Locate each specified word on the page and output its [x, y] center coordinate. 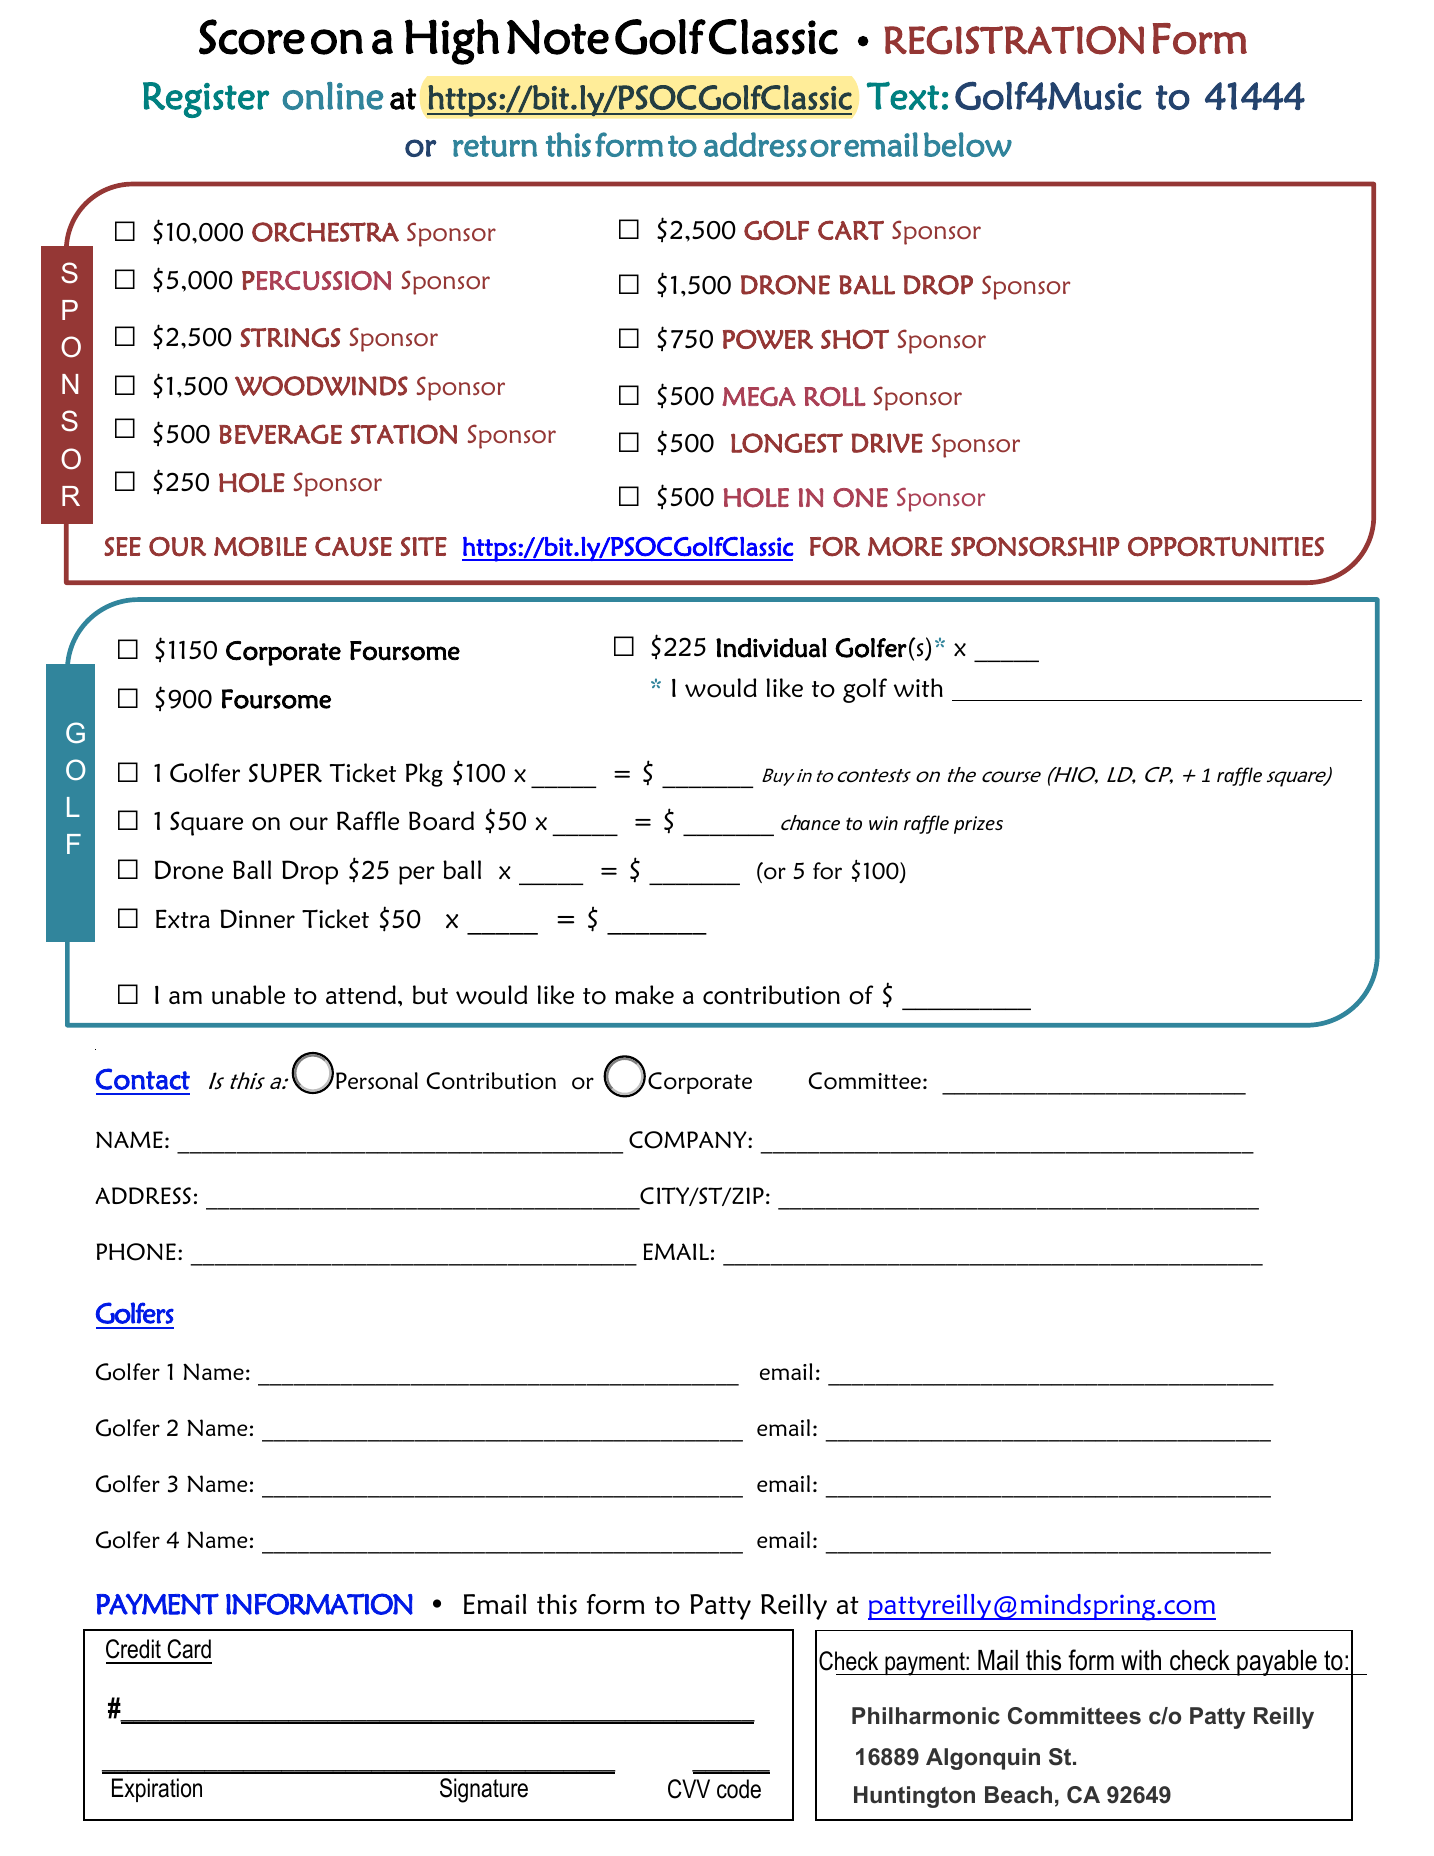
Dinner [257, 918]
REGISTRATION [1014, 40]
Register [206, 100]
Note [558, 37]
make [644, 994]
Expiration [157, 1790]
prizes [978, 825]
